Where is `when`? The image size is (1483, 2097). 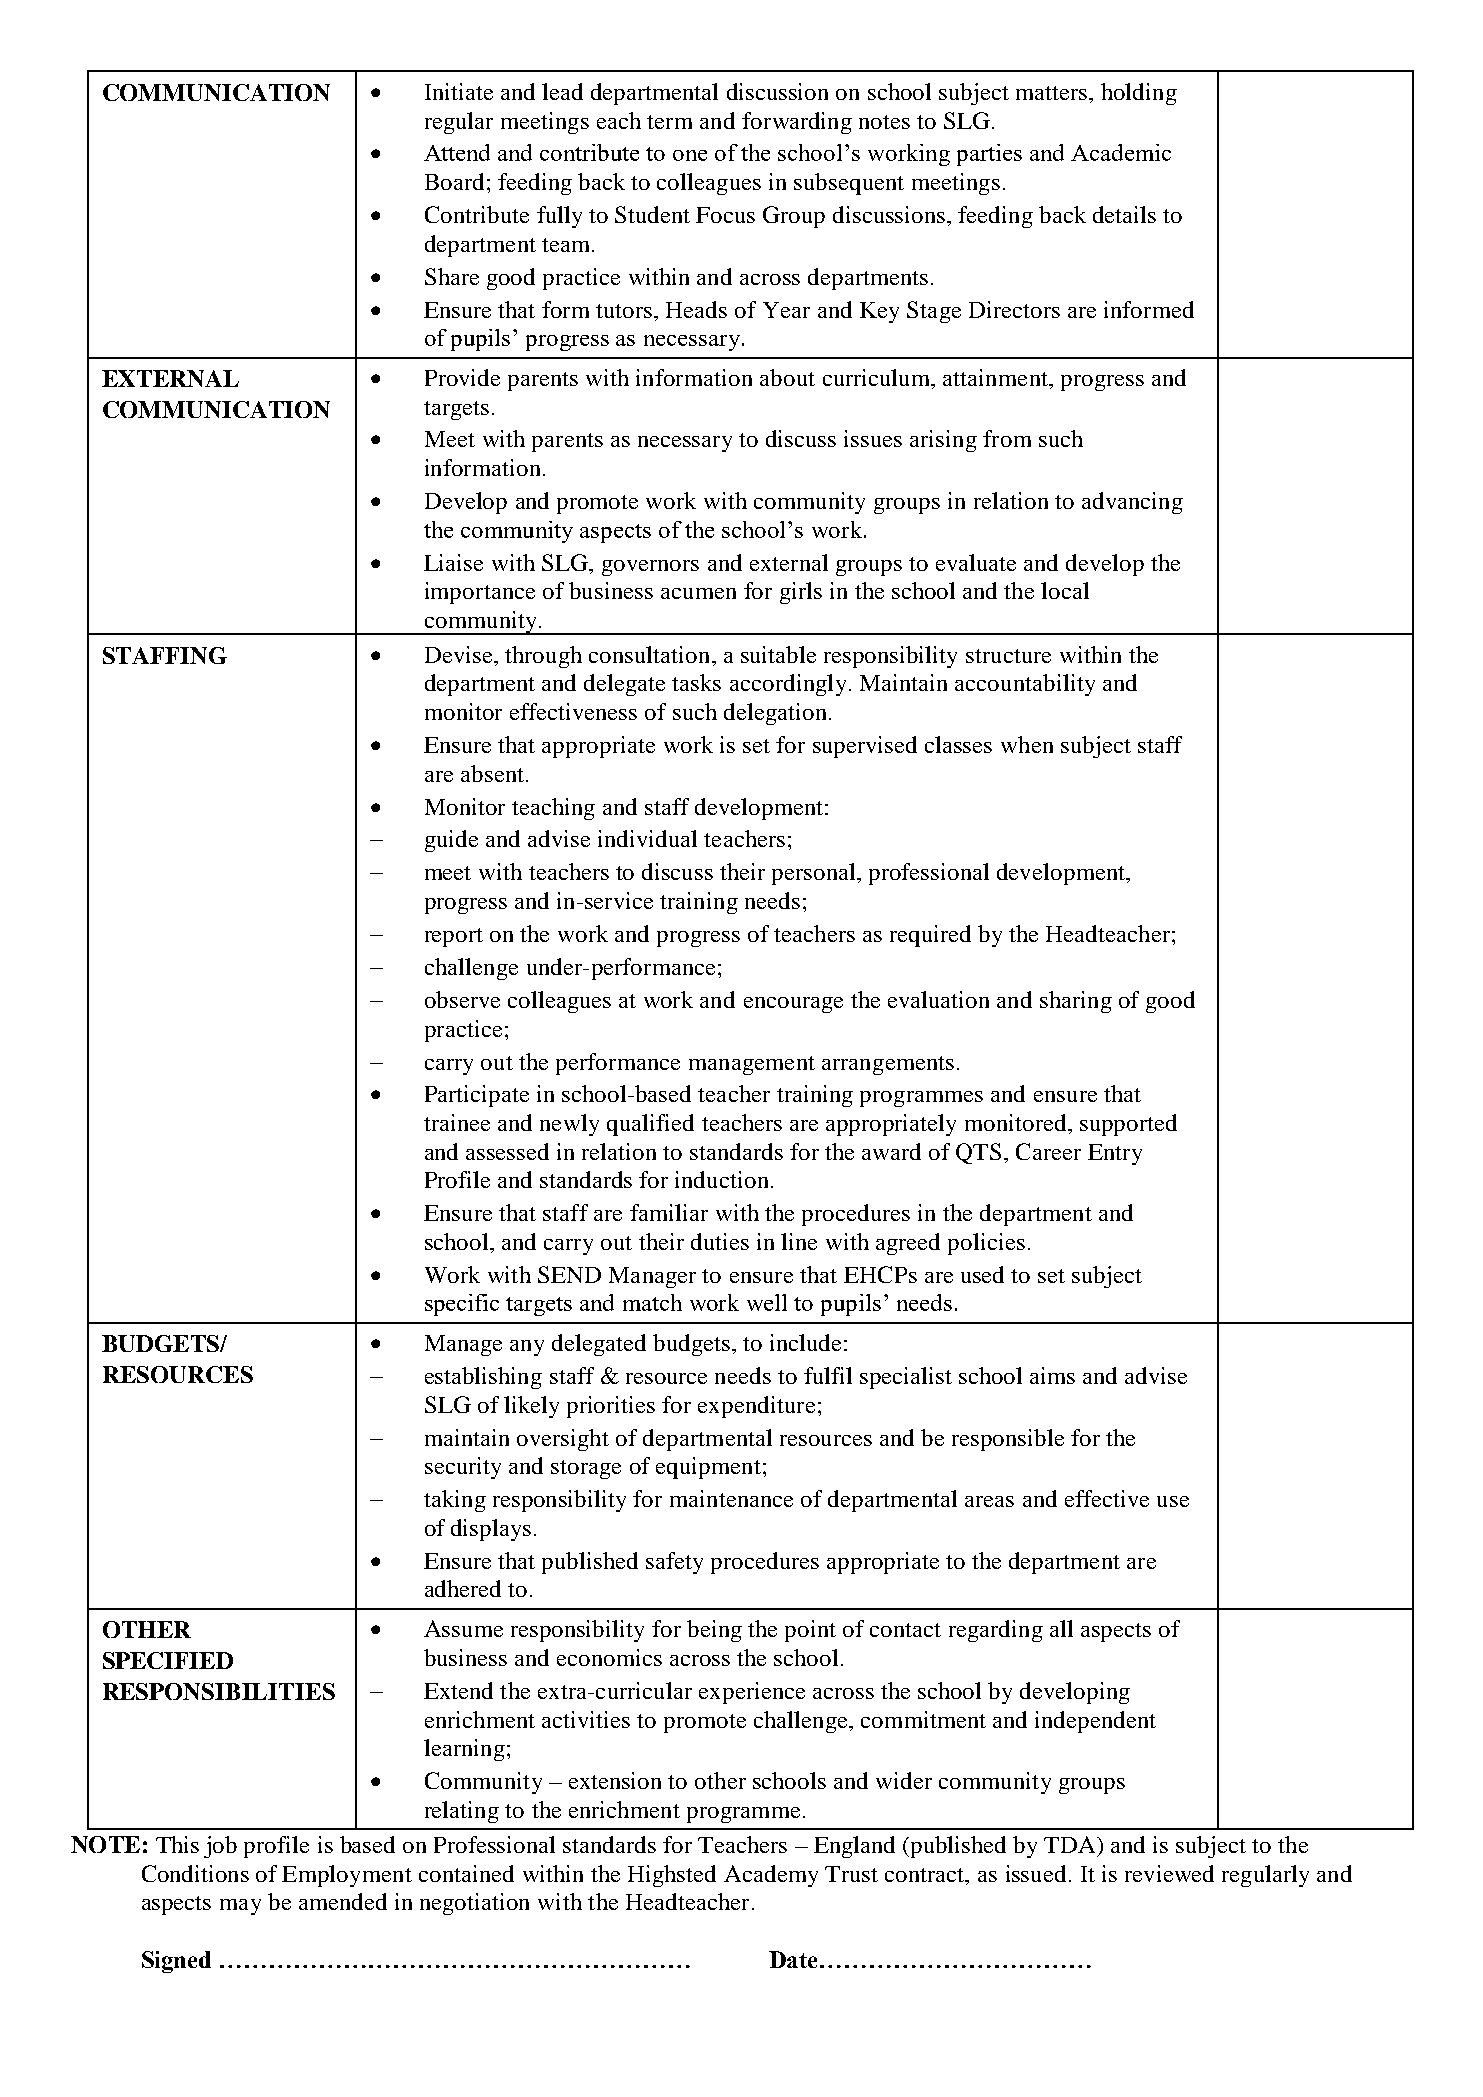 when is located at coordinates (1027, 744).
